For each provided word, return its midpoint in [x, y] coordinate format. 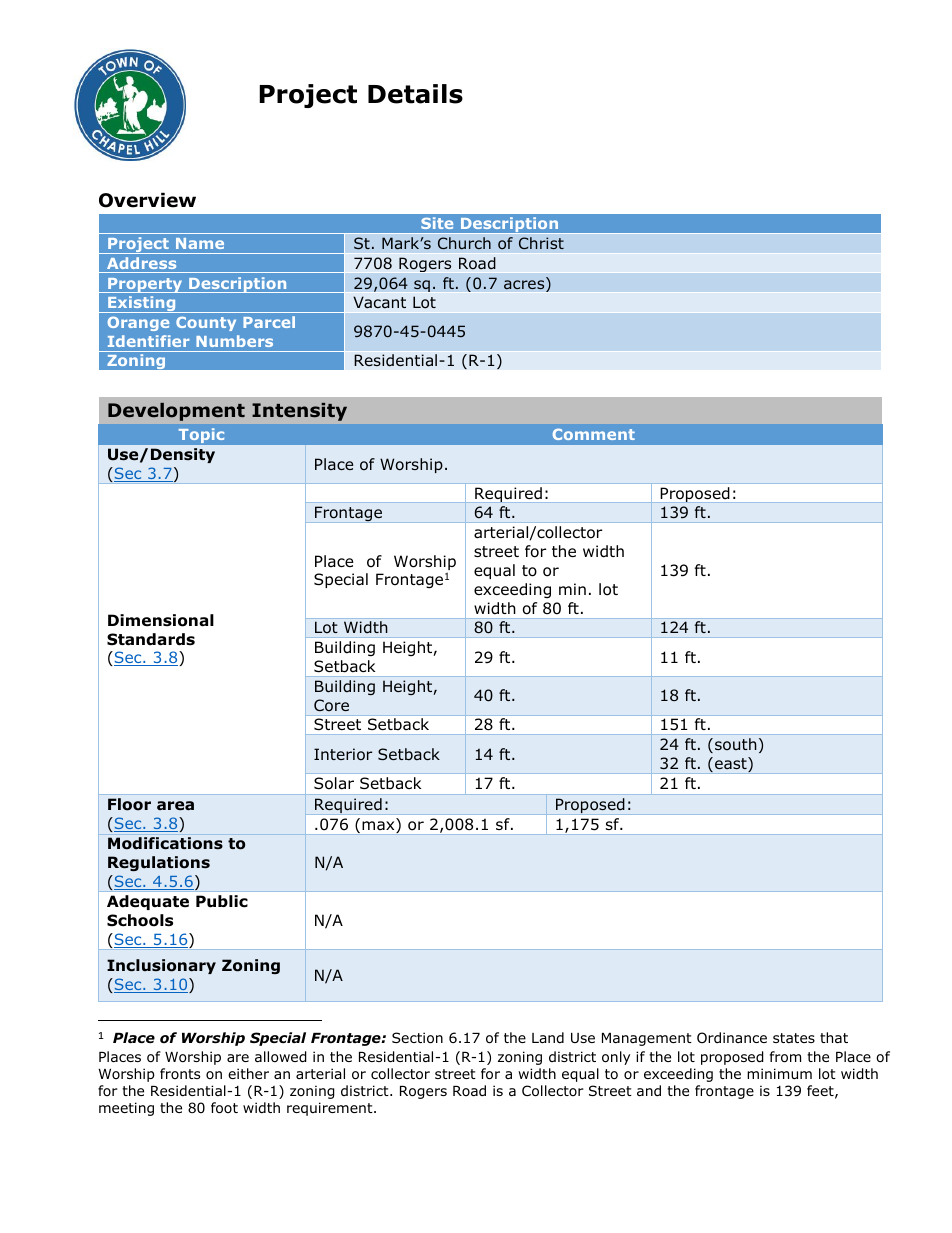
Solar [334, 783]
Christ [541, 243]
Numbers [234, 341]
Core [331, 705]
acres [525, 286]
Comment [594, 434]
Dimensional [161, 620]
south [736, 744]
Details [415, 94]
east [732, 764]
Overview [147, 200]
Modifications [165, 843]
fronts [180, 1073]
